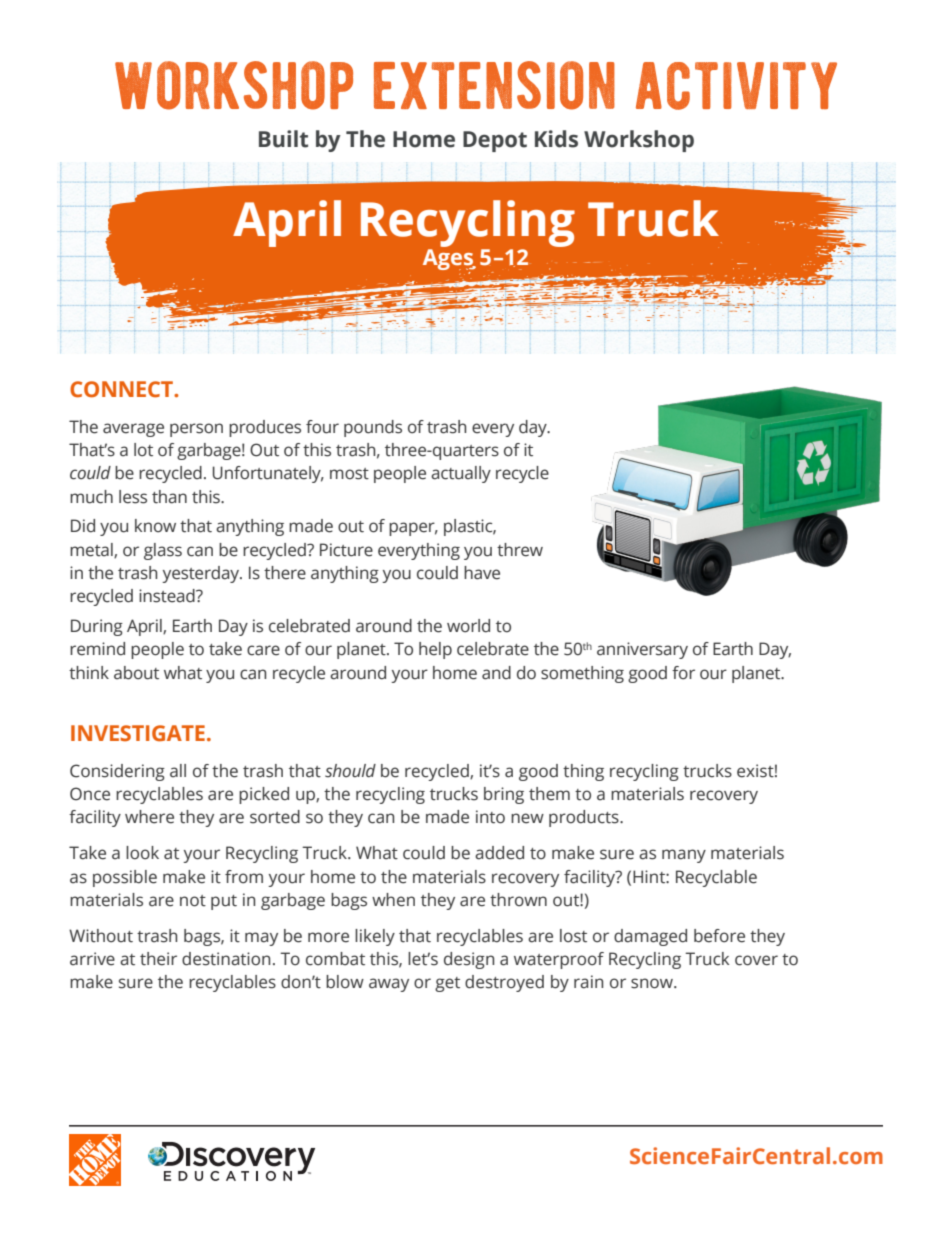 This image has height=1233, width=952. Describe the element at coordinates (158, 959) in the image. I see `their` at that location.
